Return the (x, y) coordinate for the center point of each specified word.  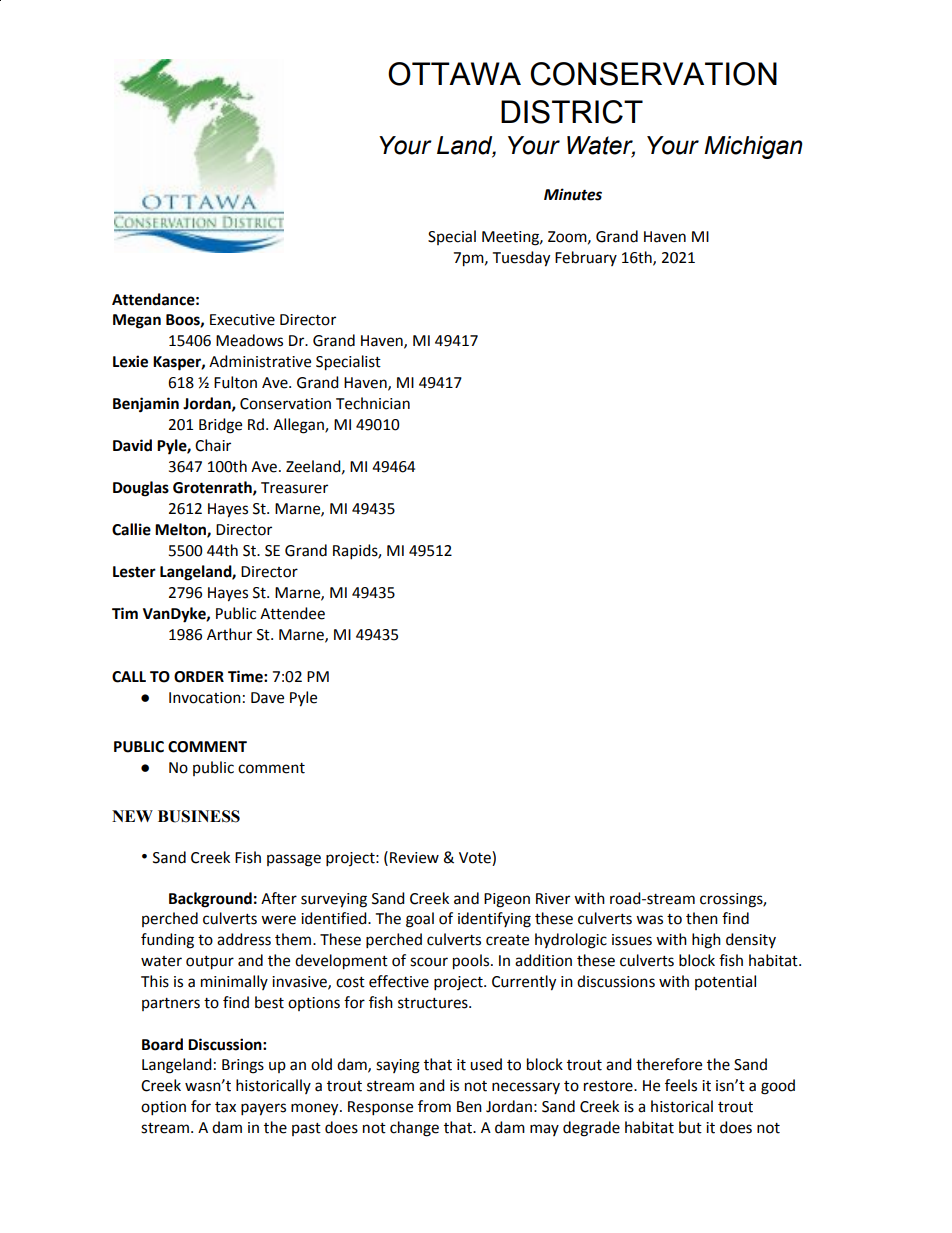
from (434, 1106)
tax (225, 1107)
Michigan (753, 147)
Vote (476, 857)
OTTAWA (454, 74)
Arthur (229, 634)
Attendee (292, 613)
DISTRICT (572, 112)
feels (681, 1085)
